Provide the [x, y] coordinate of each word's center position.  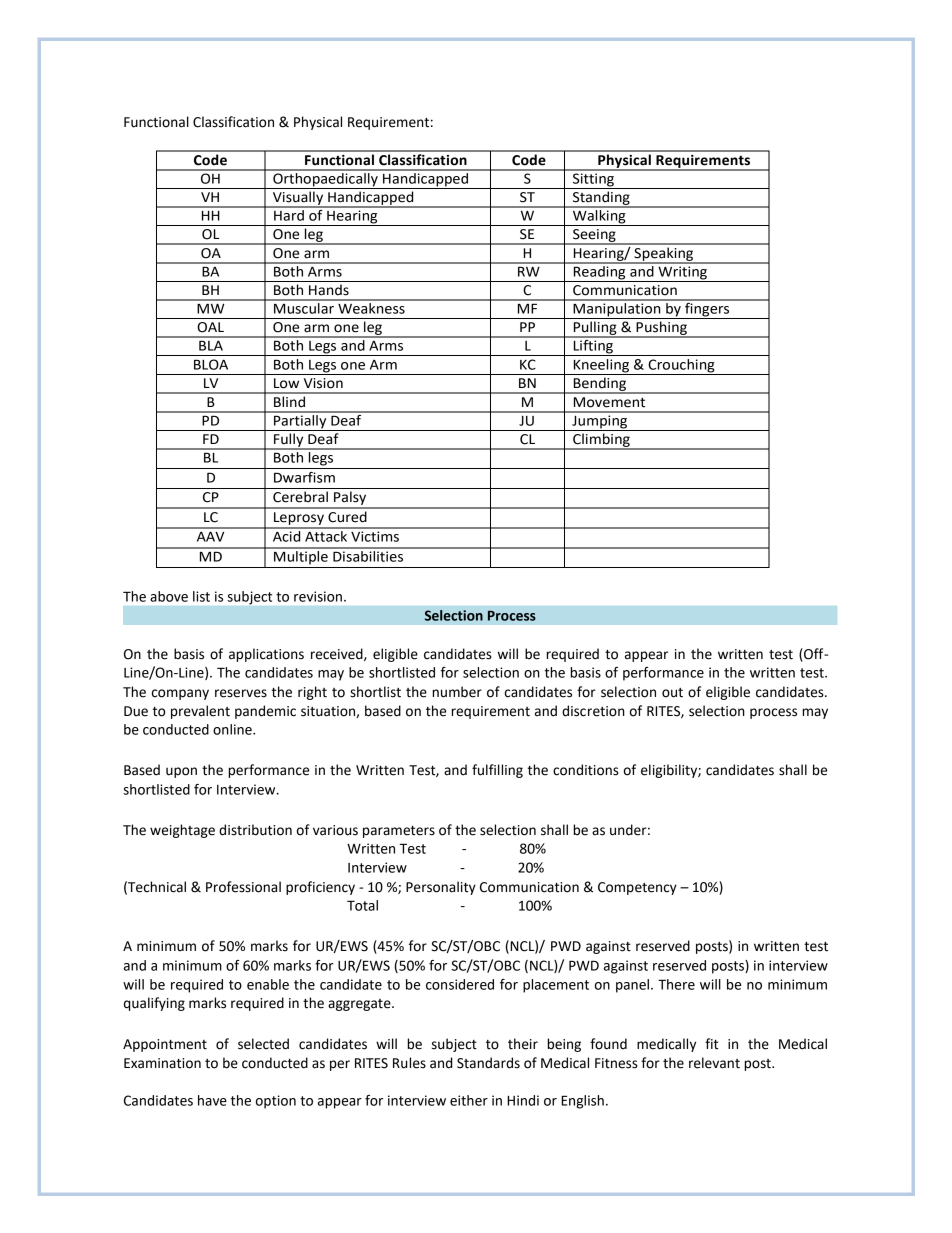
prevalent [200, 712]
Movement [609, 402]
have [212, 1100]
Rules [409, 1063]
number [457, 692]
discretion [593, 711]
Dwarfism [304, 477]
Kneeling [601, 367]
